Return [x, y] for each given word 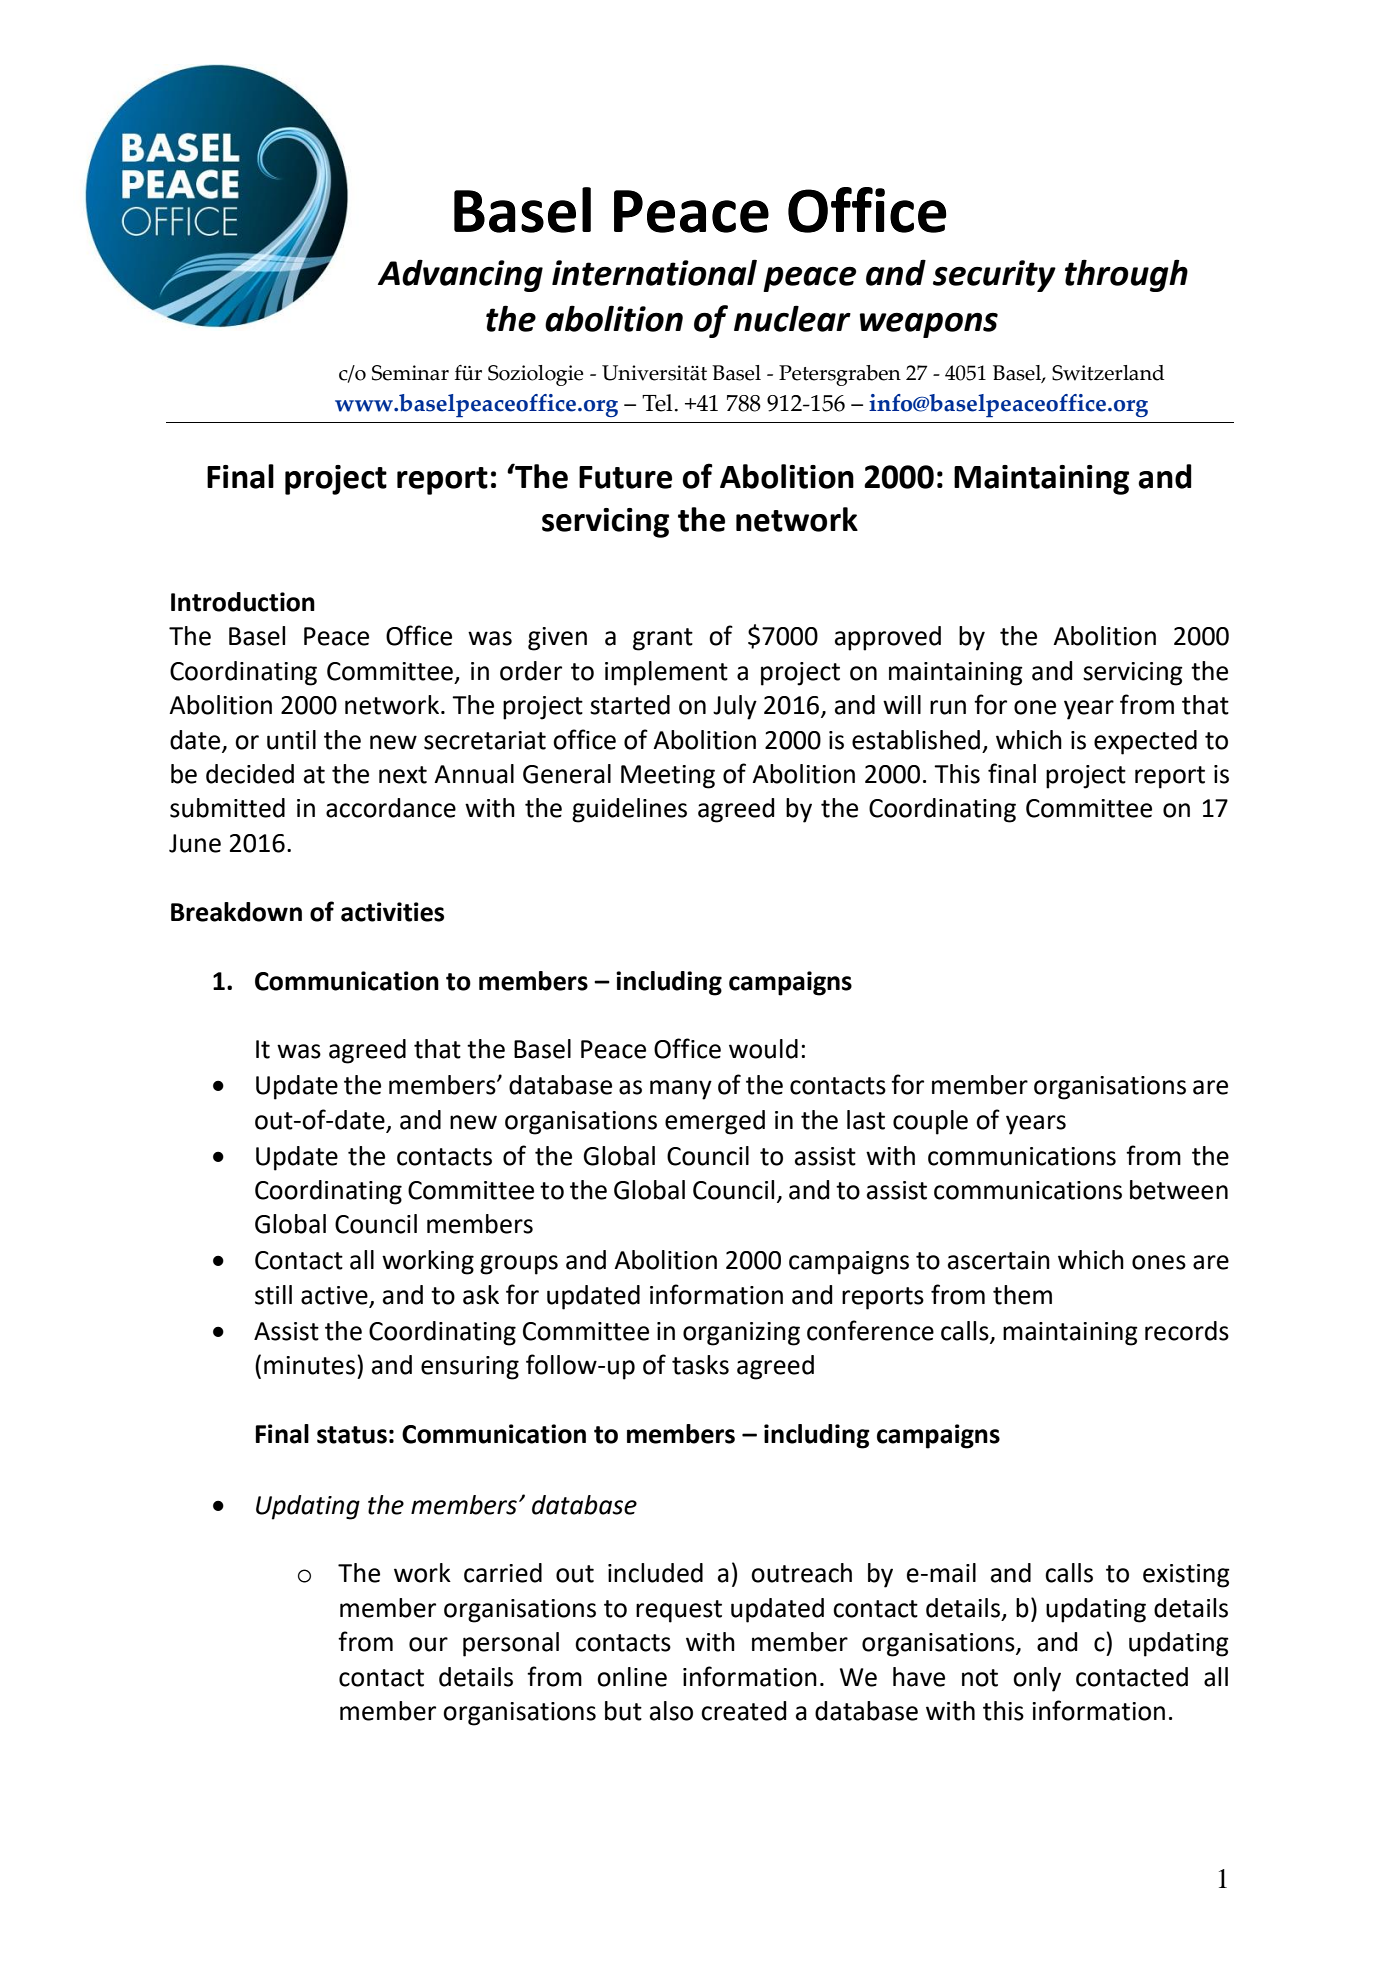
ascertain [999, 1260]
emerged [715, 1122]
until [291, 740]
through [1126, 275]
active [335, 1296]
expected [1145, 742]
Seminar [410, 373]
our [428, 1644]
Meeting [668, 777]
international [654, 272]
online [632, 1677]
